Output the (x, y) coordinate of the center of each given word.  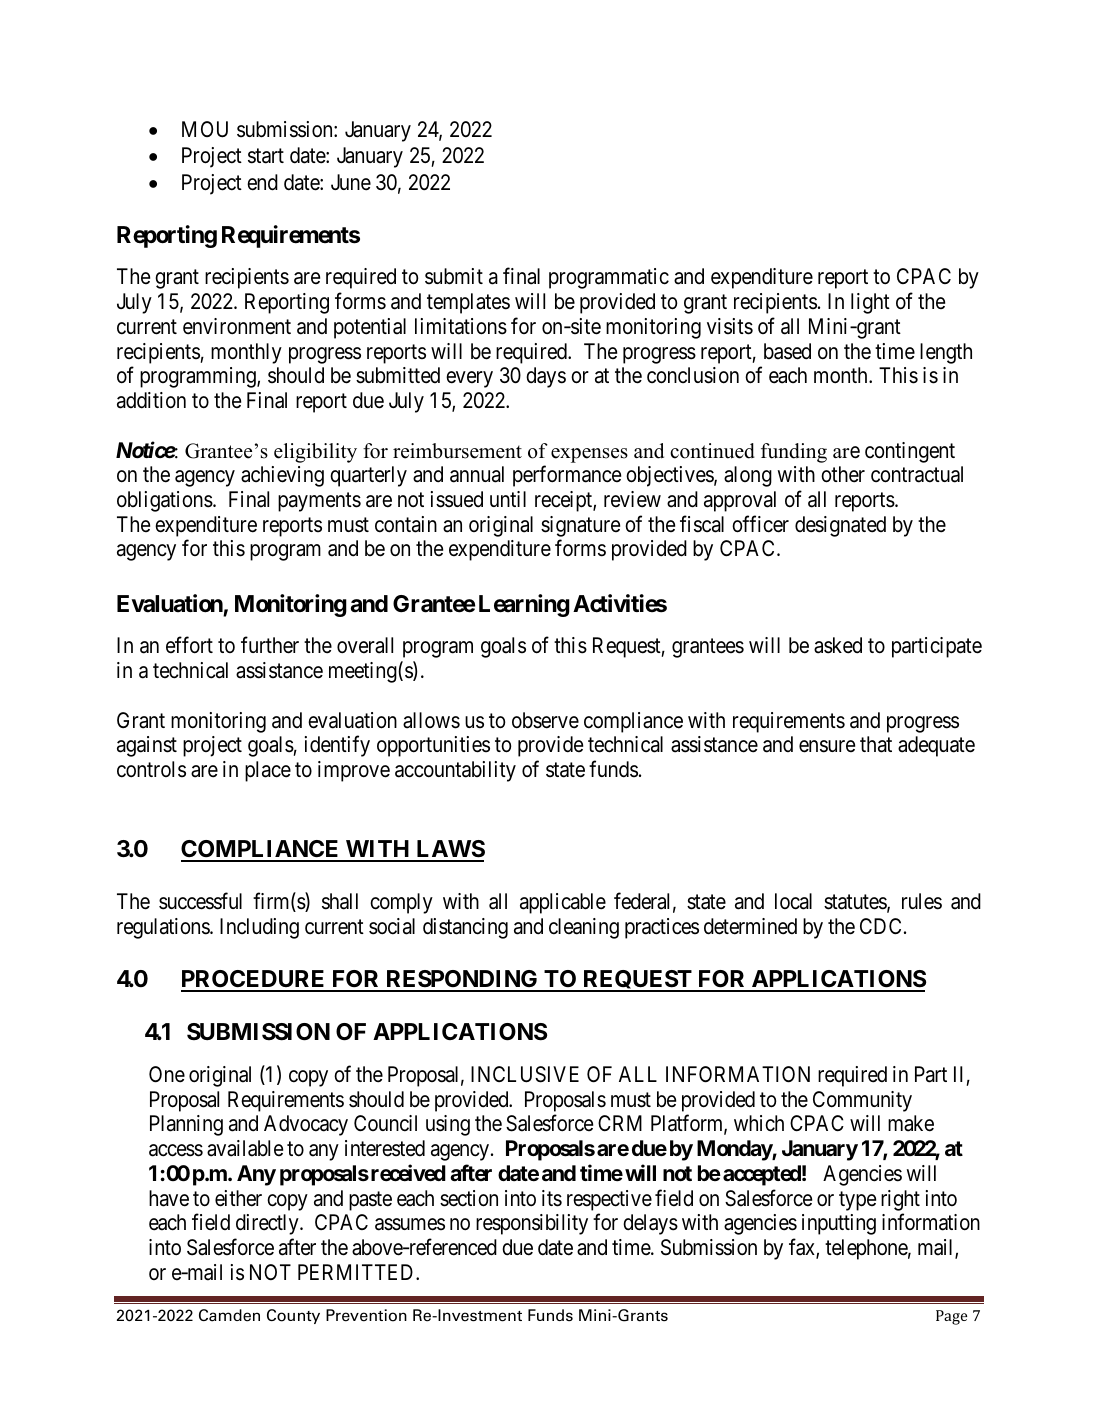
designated (840, 526)
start (266, 156)
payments (319, 502)
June (351, 182)
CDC (880, 926)
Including (259, 928)
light (870, 303)
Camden (229, 1315)
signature (580, 526)
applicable (563, 903)
